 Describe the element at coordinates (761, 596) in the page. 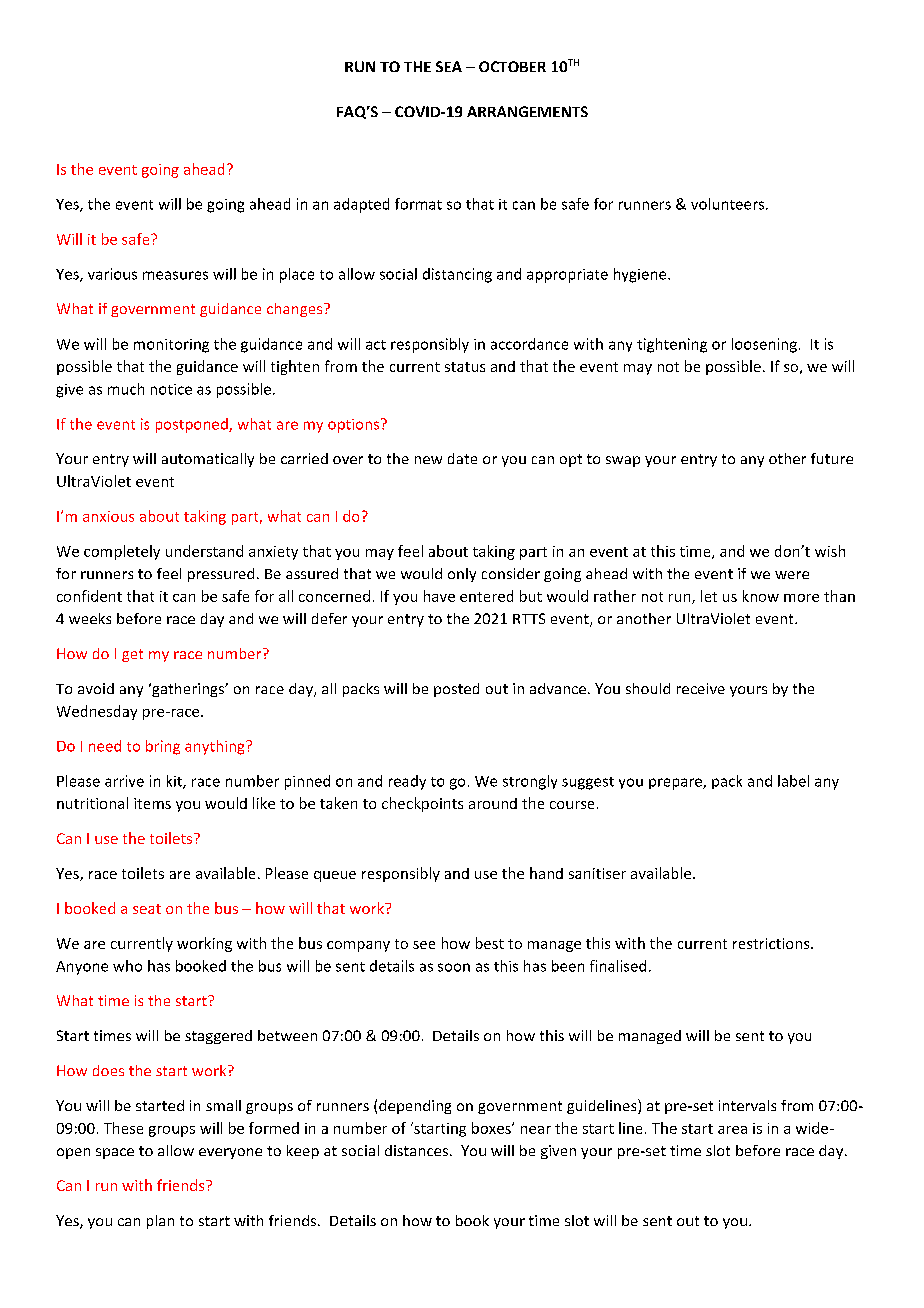

I see `know` at that location.
